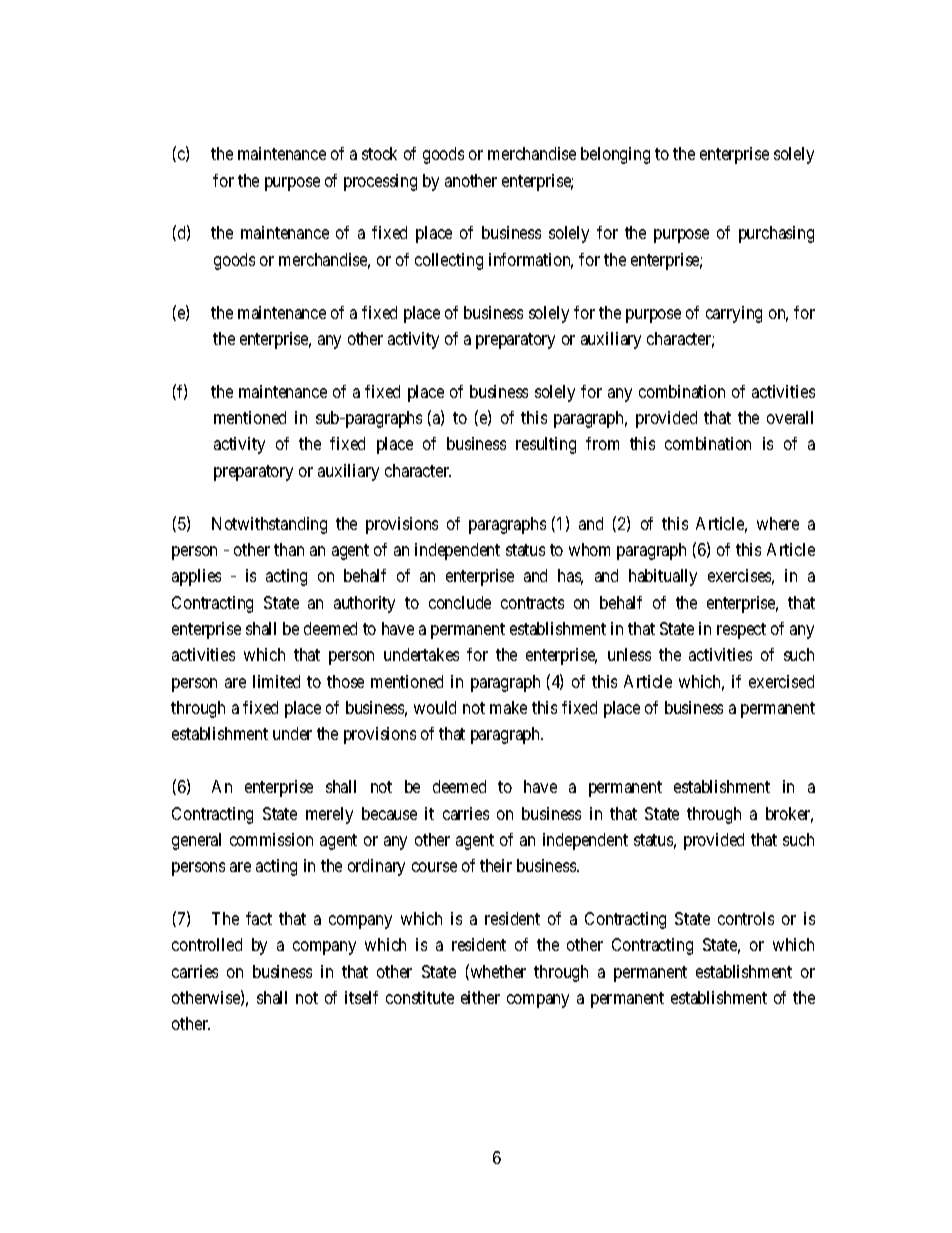 The width and height of the document is (952, 1233). I want to click on make, so click(508, 707).
